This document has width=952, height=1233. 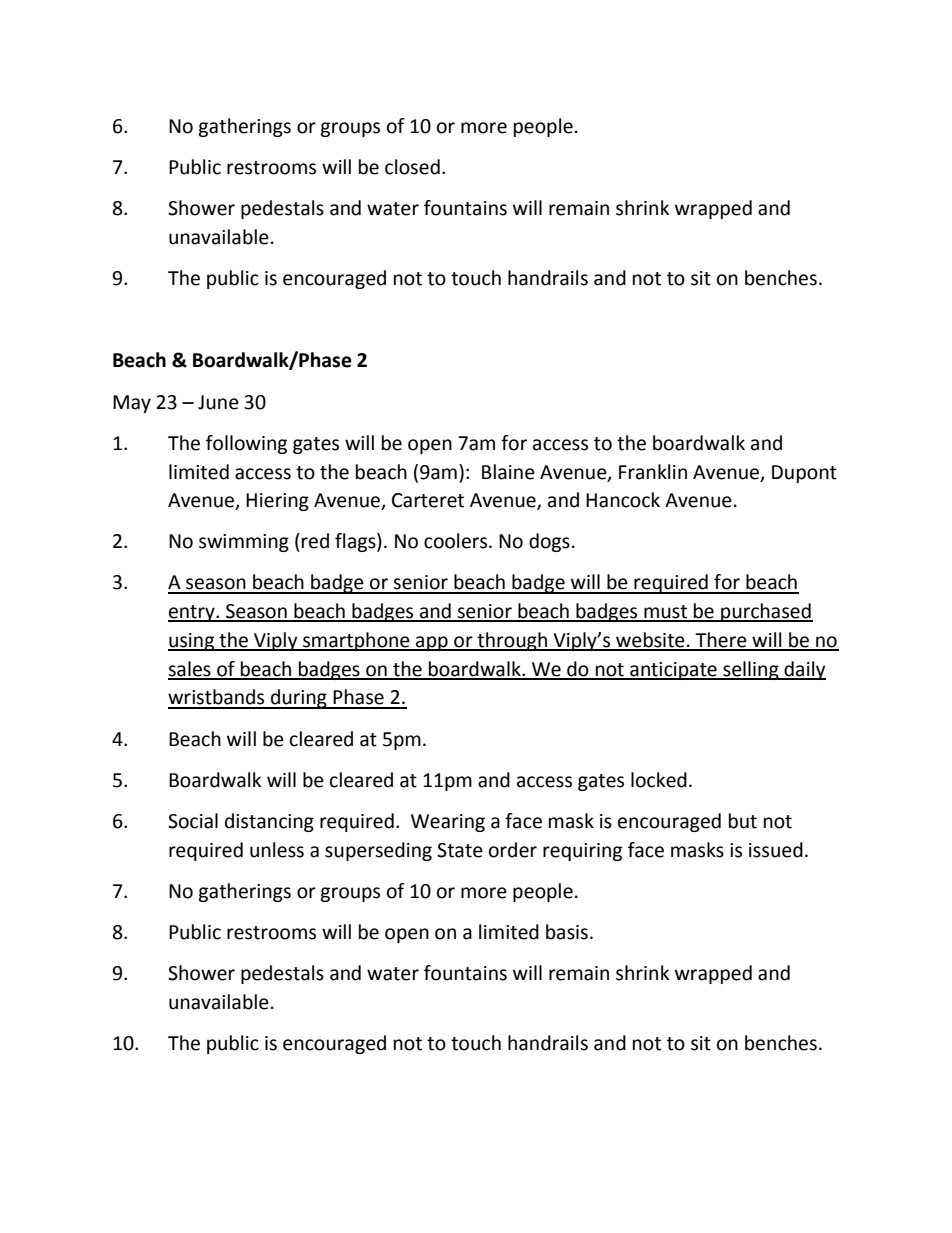 I want to click on coolers, so click(x=457, y=541).
